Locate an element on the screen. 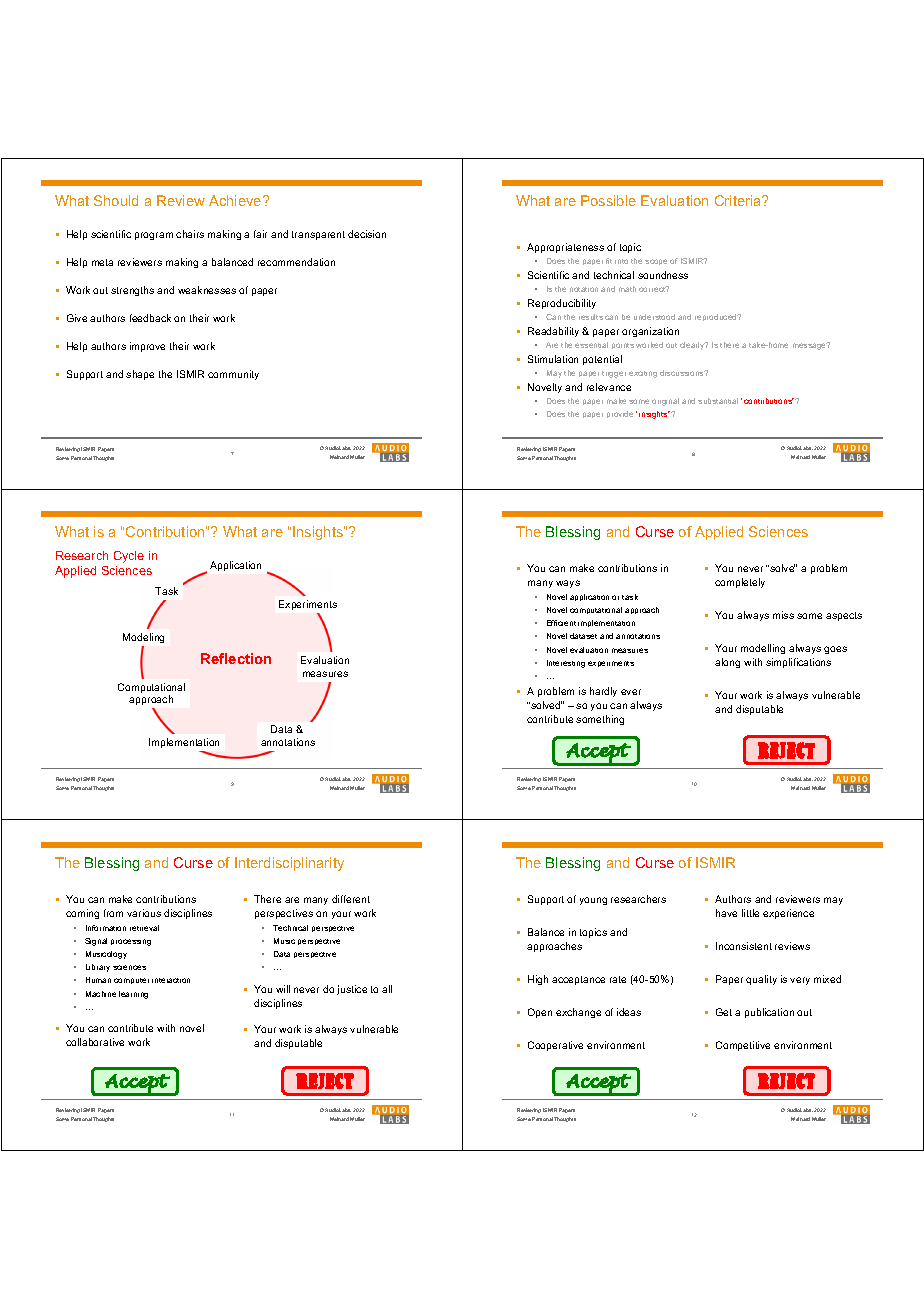 The height and width of the screenshot is (1308, 924). learning is located at coordinates (133, 995).
